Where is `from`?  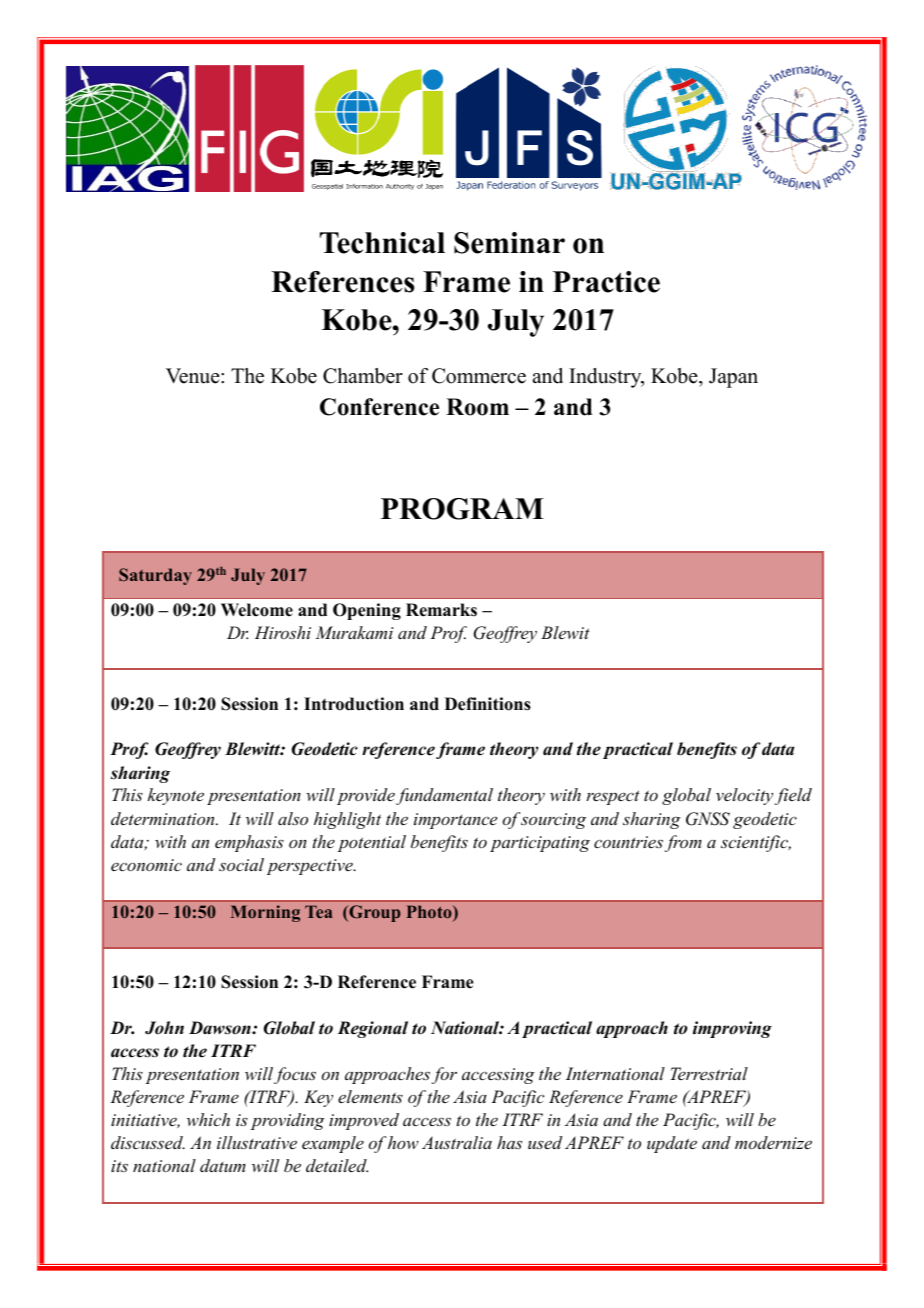
from is located at coordinates (683, 843).
